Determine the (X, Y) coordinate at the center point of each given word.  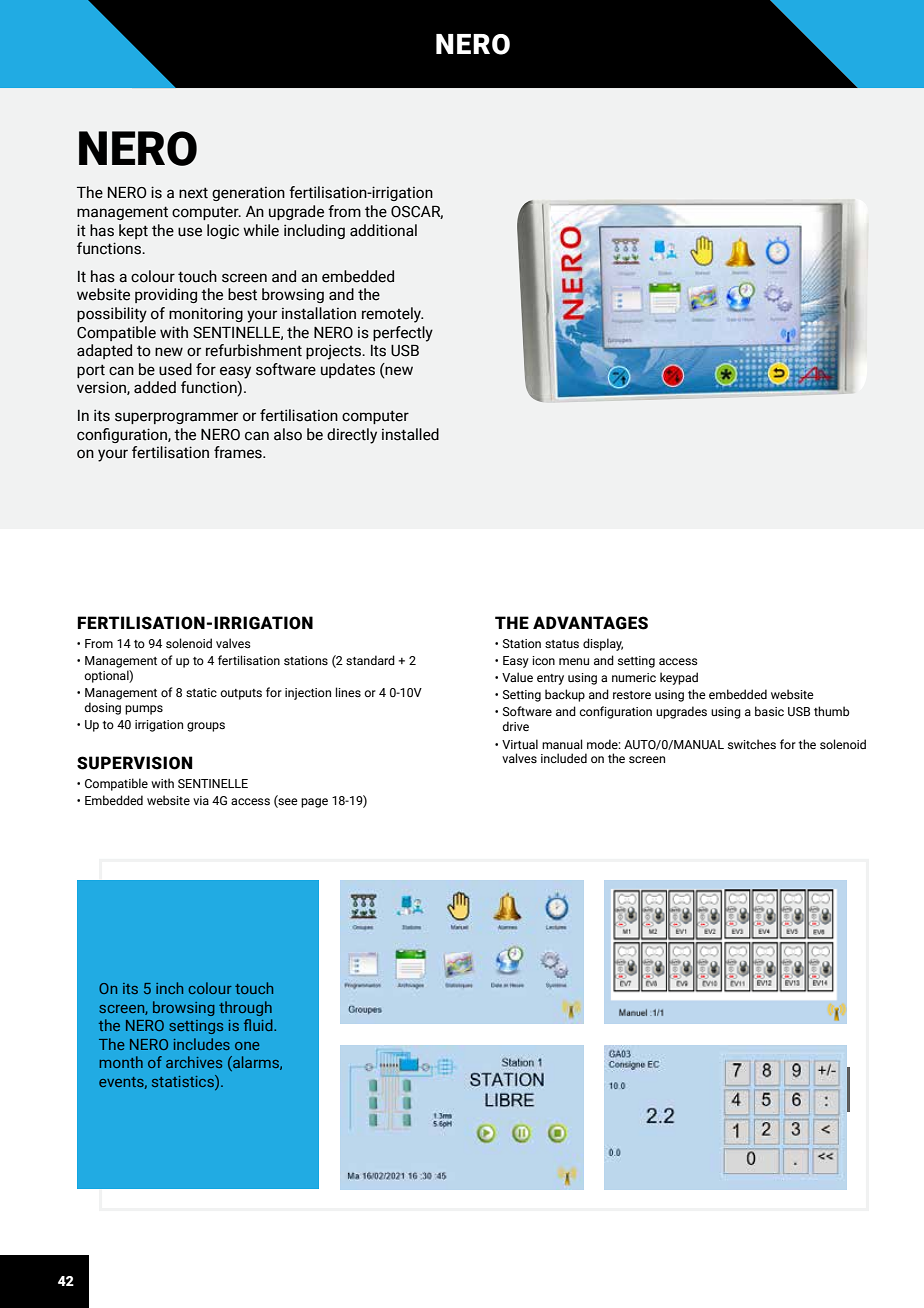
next (193, 193)
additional (383, 230)
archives (194, 1062)
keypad (679, 678)
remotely (392, 315)
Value (517, 677)
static (201, 692)
